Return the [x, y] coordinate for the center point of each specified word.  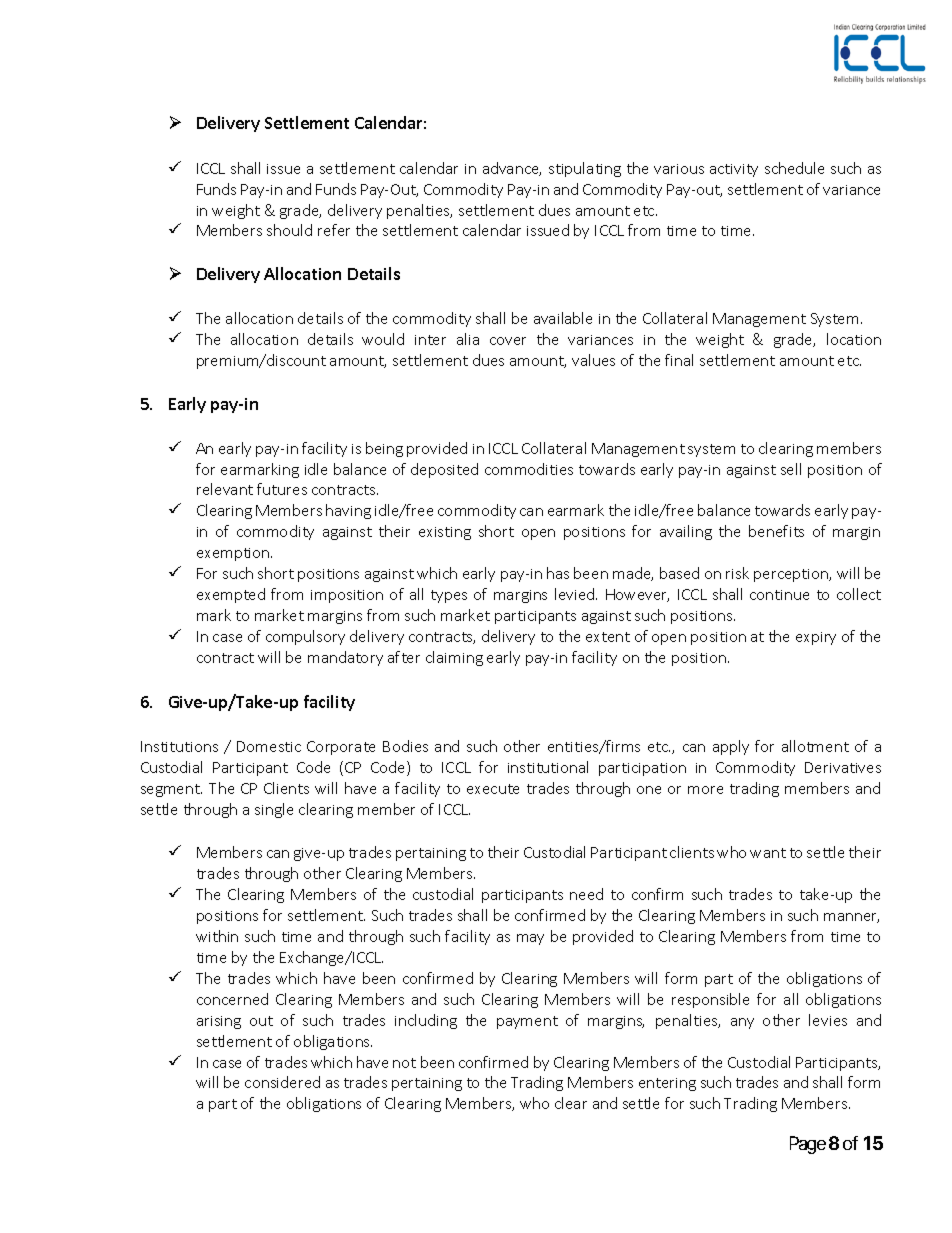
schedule [794, 168]
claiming [454, 658]
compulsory [305, 637]
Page [808, 1145]
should [289, 230]
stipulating [585, 169]
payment [527, 1022]
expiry [816, 638]
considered [282, 1082]
